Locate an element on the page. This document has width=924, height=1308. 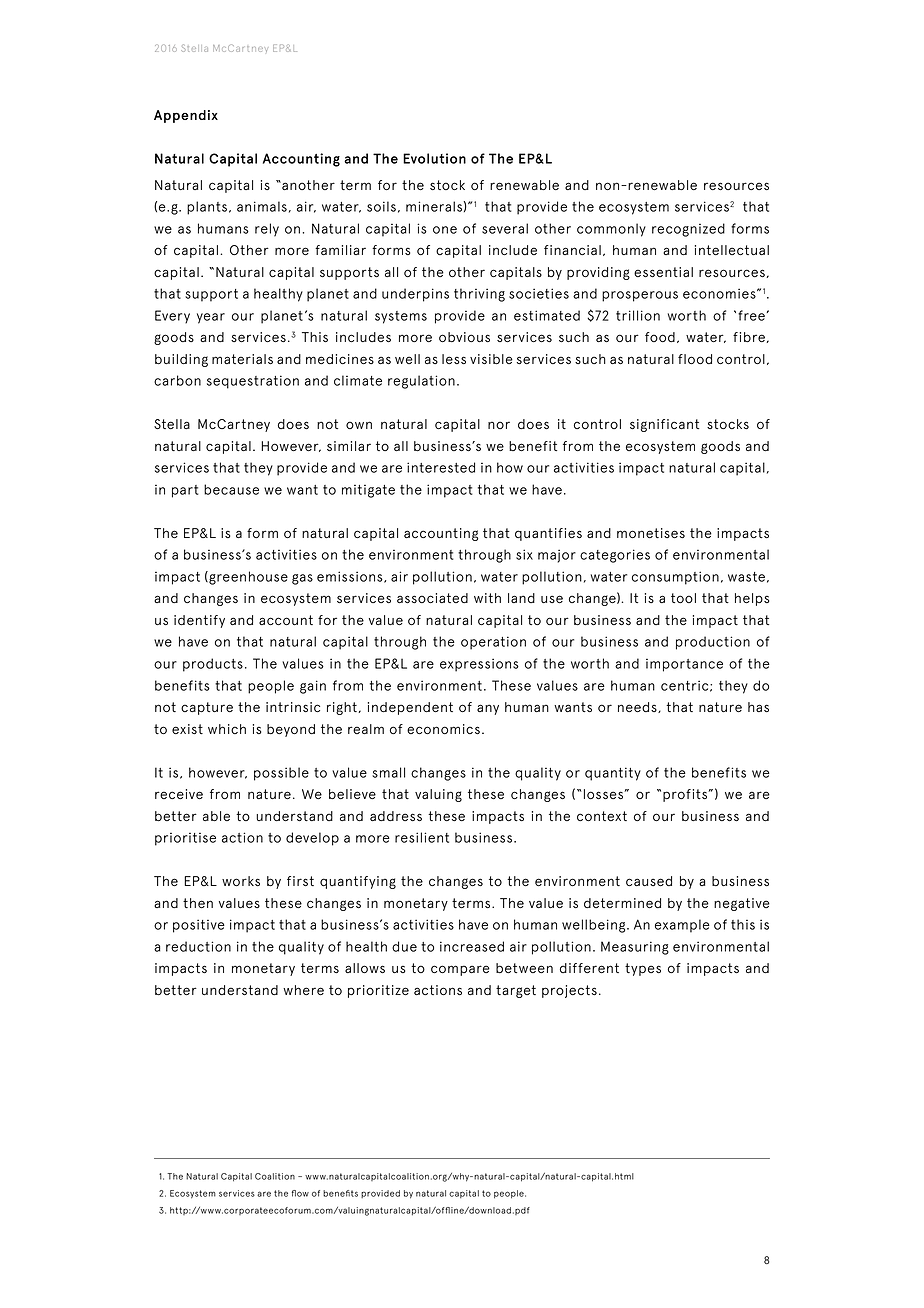
significant is located at coordinates (664, 425).
